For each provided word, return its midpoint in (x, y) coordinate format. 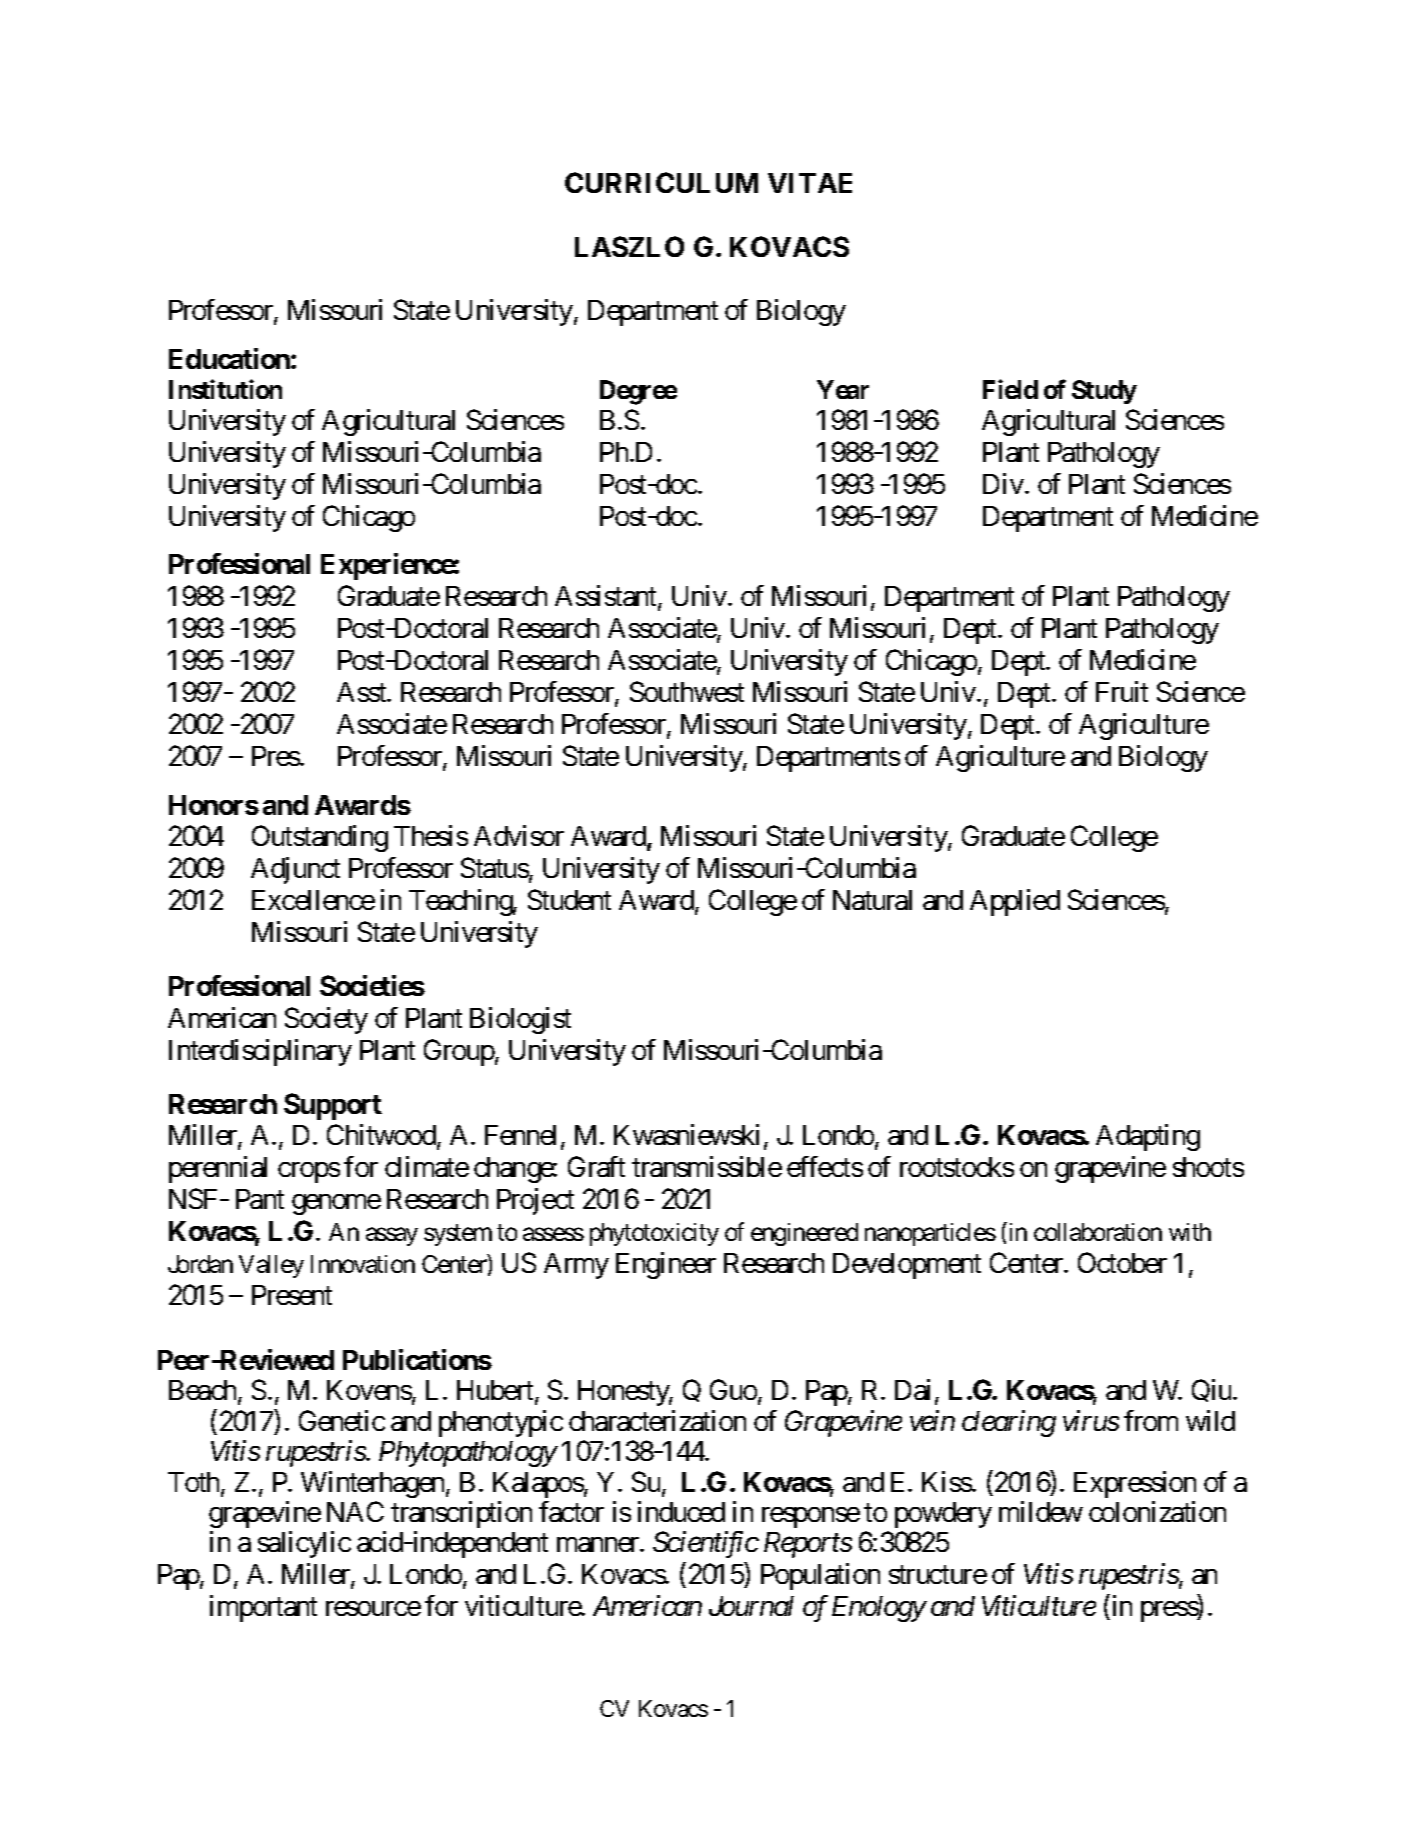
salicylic (304, 1544)
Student (569, 899)
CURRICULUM (661, 182)
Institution (225, 389)
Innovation (363, 1264)
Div (1004, 483)
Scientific (706, 1544)
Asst (362, 692)
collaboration (1098, 1232)
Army (576, 1266)
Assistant (607, 597)
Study (1104, 392)
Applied (1015, 902)
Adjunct (295, 870)
